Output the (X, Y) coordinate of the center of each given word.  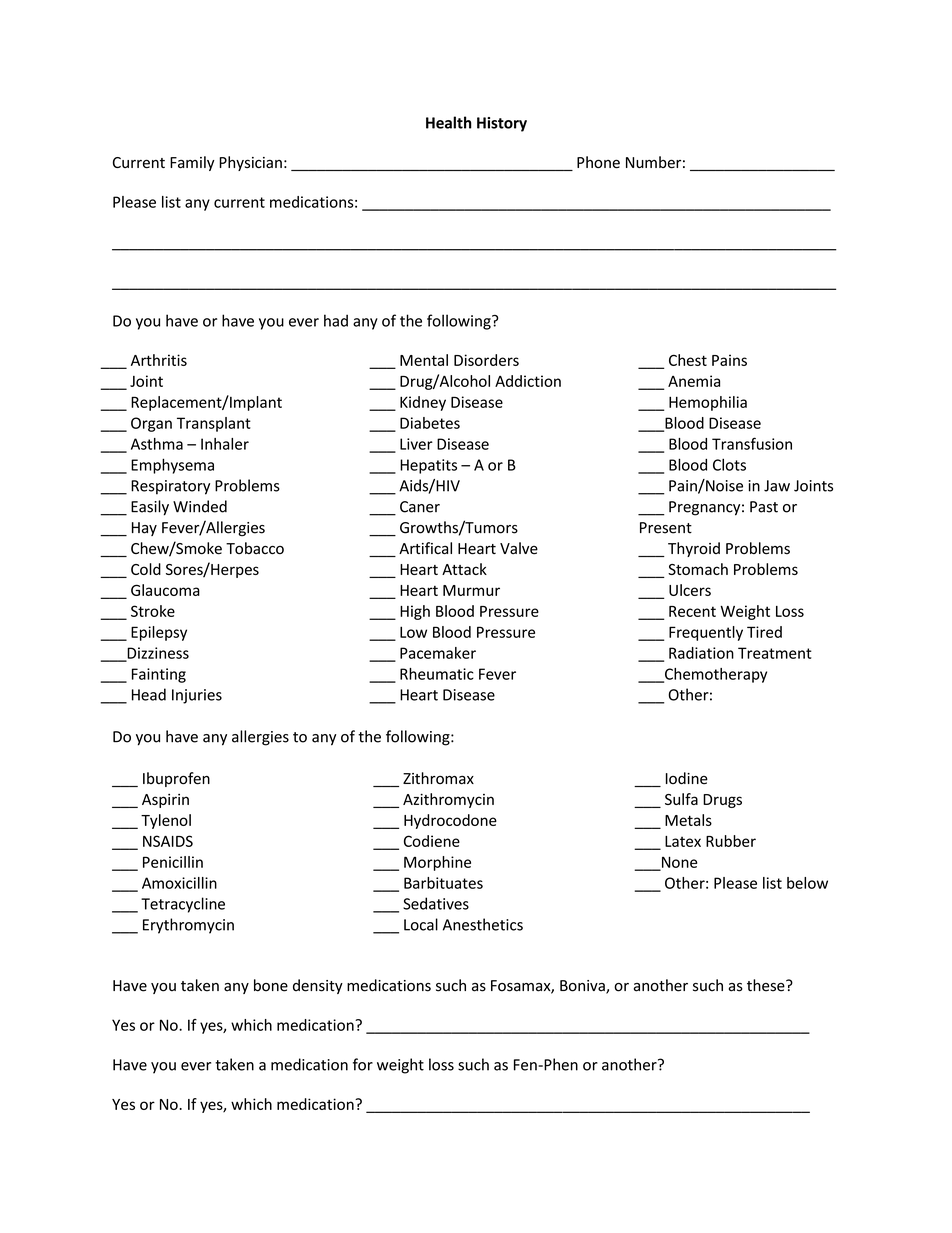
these (767, 985)
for (363, 1064)
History (502, 124)
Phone (598, 162)
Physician (250, 163)
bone (271, 985)
